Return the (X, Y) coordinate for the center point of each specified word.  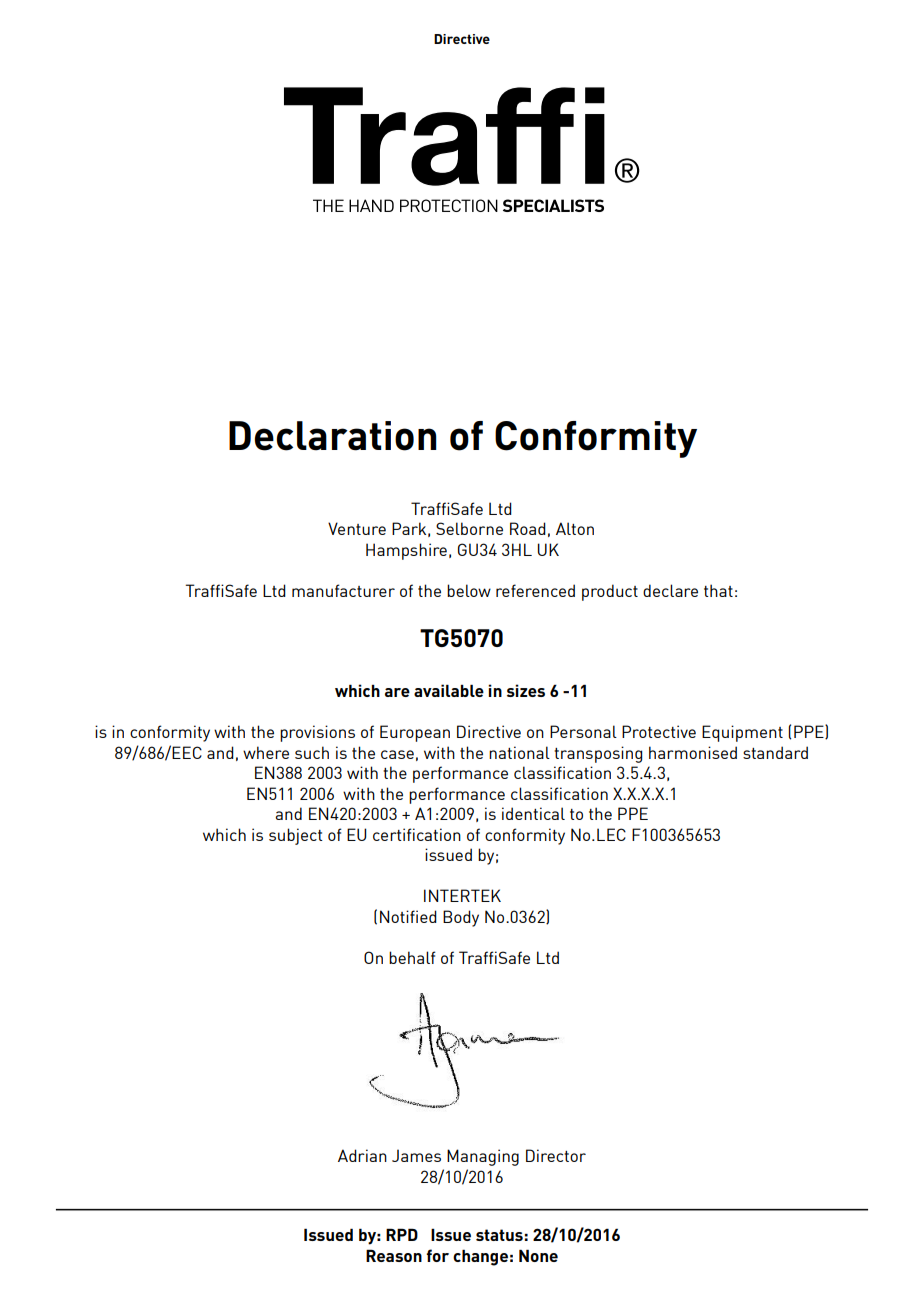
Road (528, 528)
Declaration (333, 436)
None (538, 1255)
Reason (394, 1255)
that (718, 590)
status (499, 1235)
